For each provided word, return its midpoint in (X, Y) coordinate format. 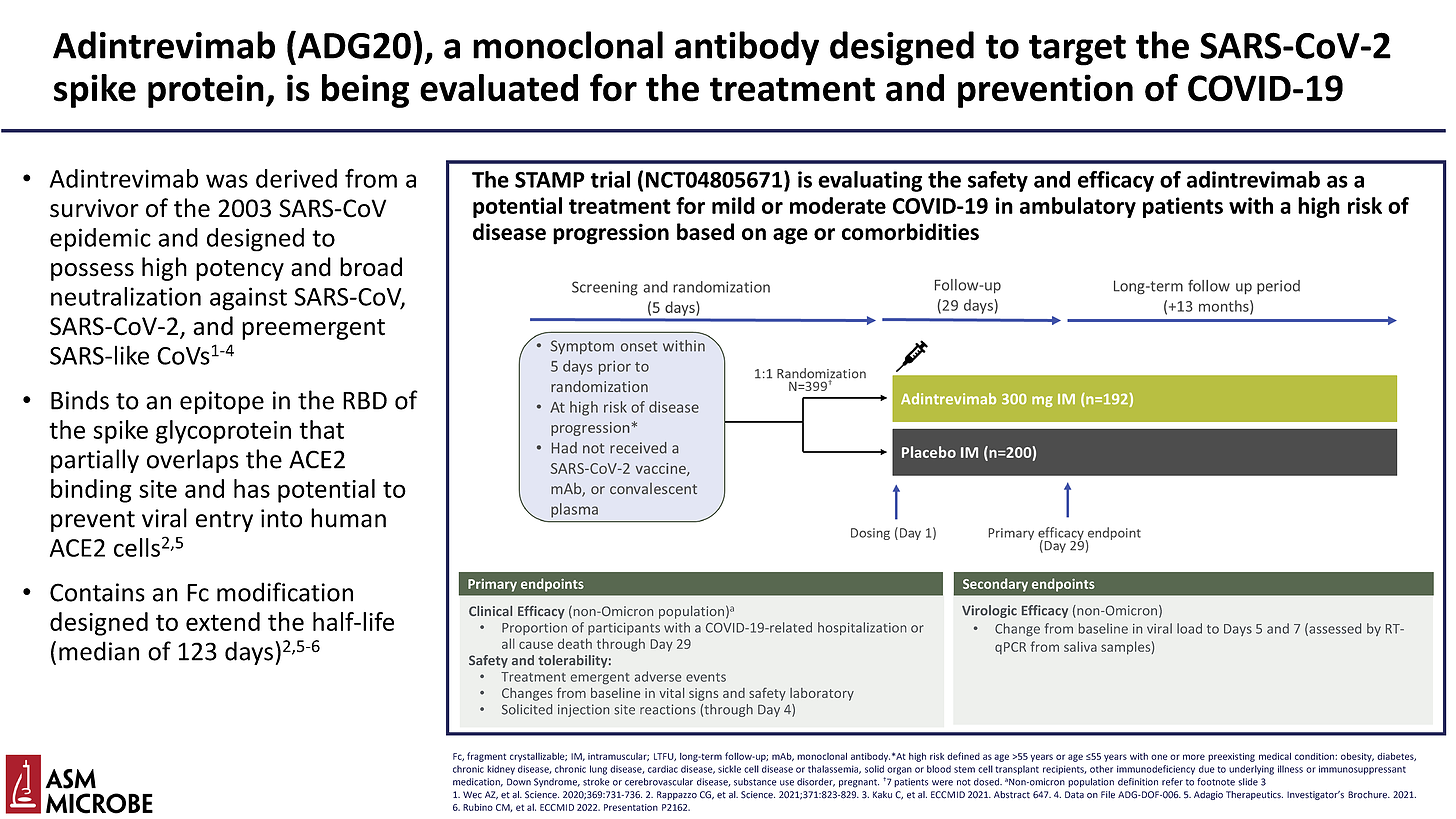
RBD (365, 401)
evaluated (499, 88)
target (1077, 50)
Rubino (478, 807)
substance (755, 782)
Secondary (995, 585)
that (321, 429)
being (365, 91)
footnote (1216, 782)
